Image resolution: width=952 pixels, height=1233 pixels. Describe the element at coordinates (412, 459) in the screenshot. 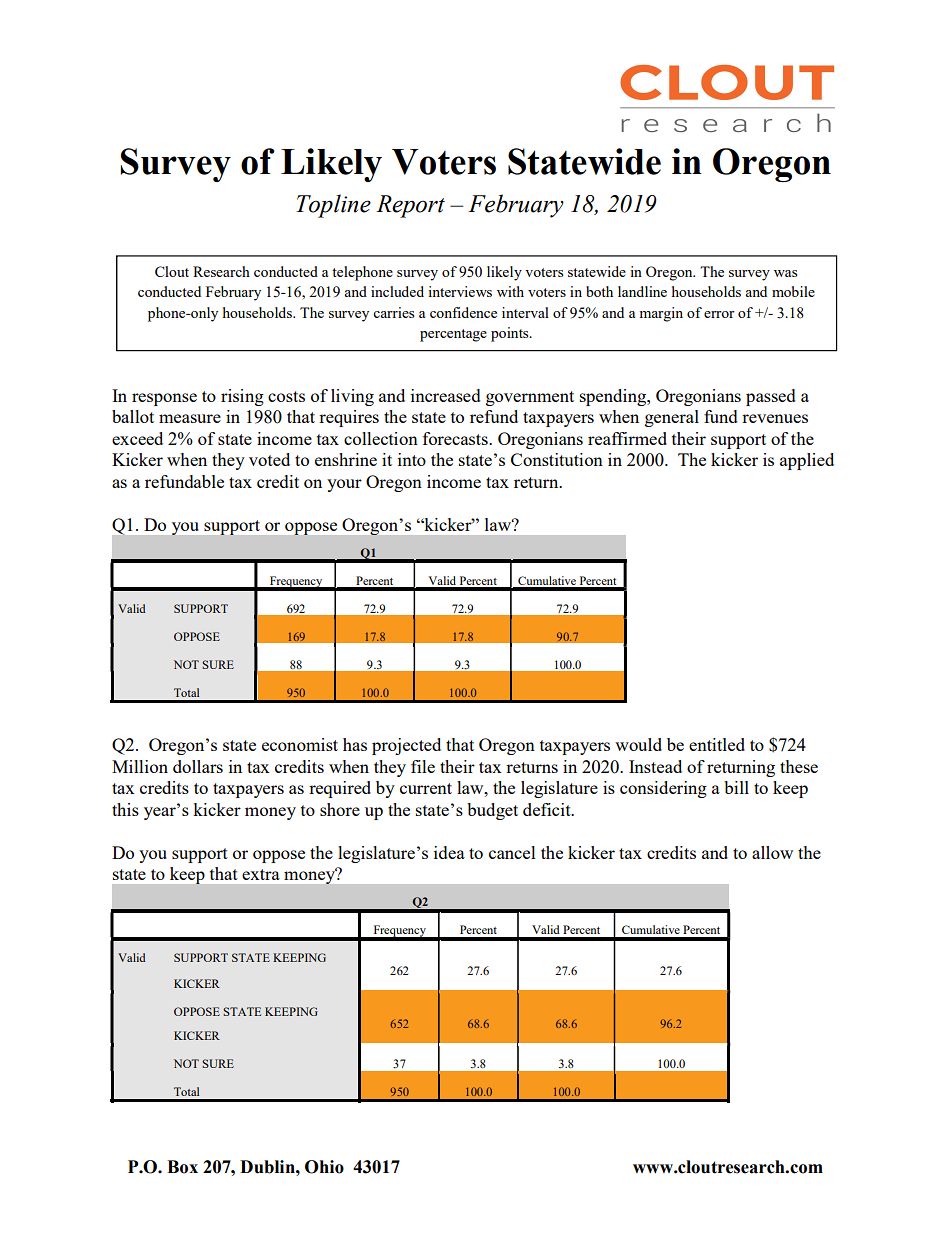

I see `into` at that location.
